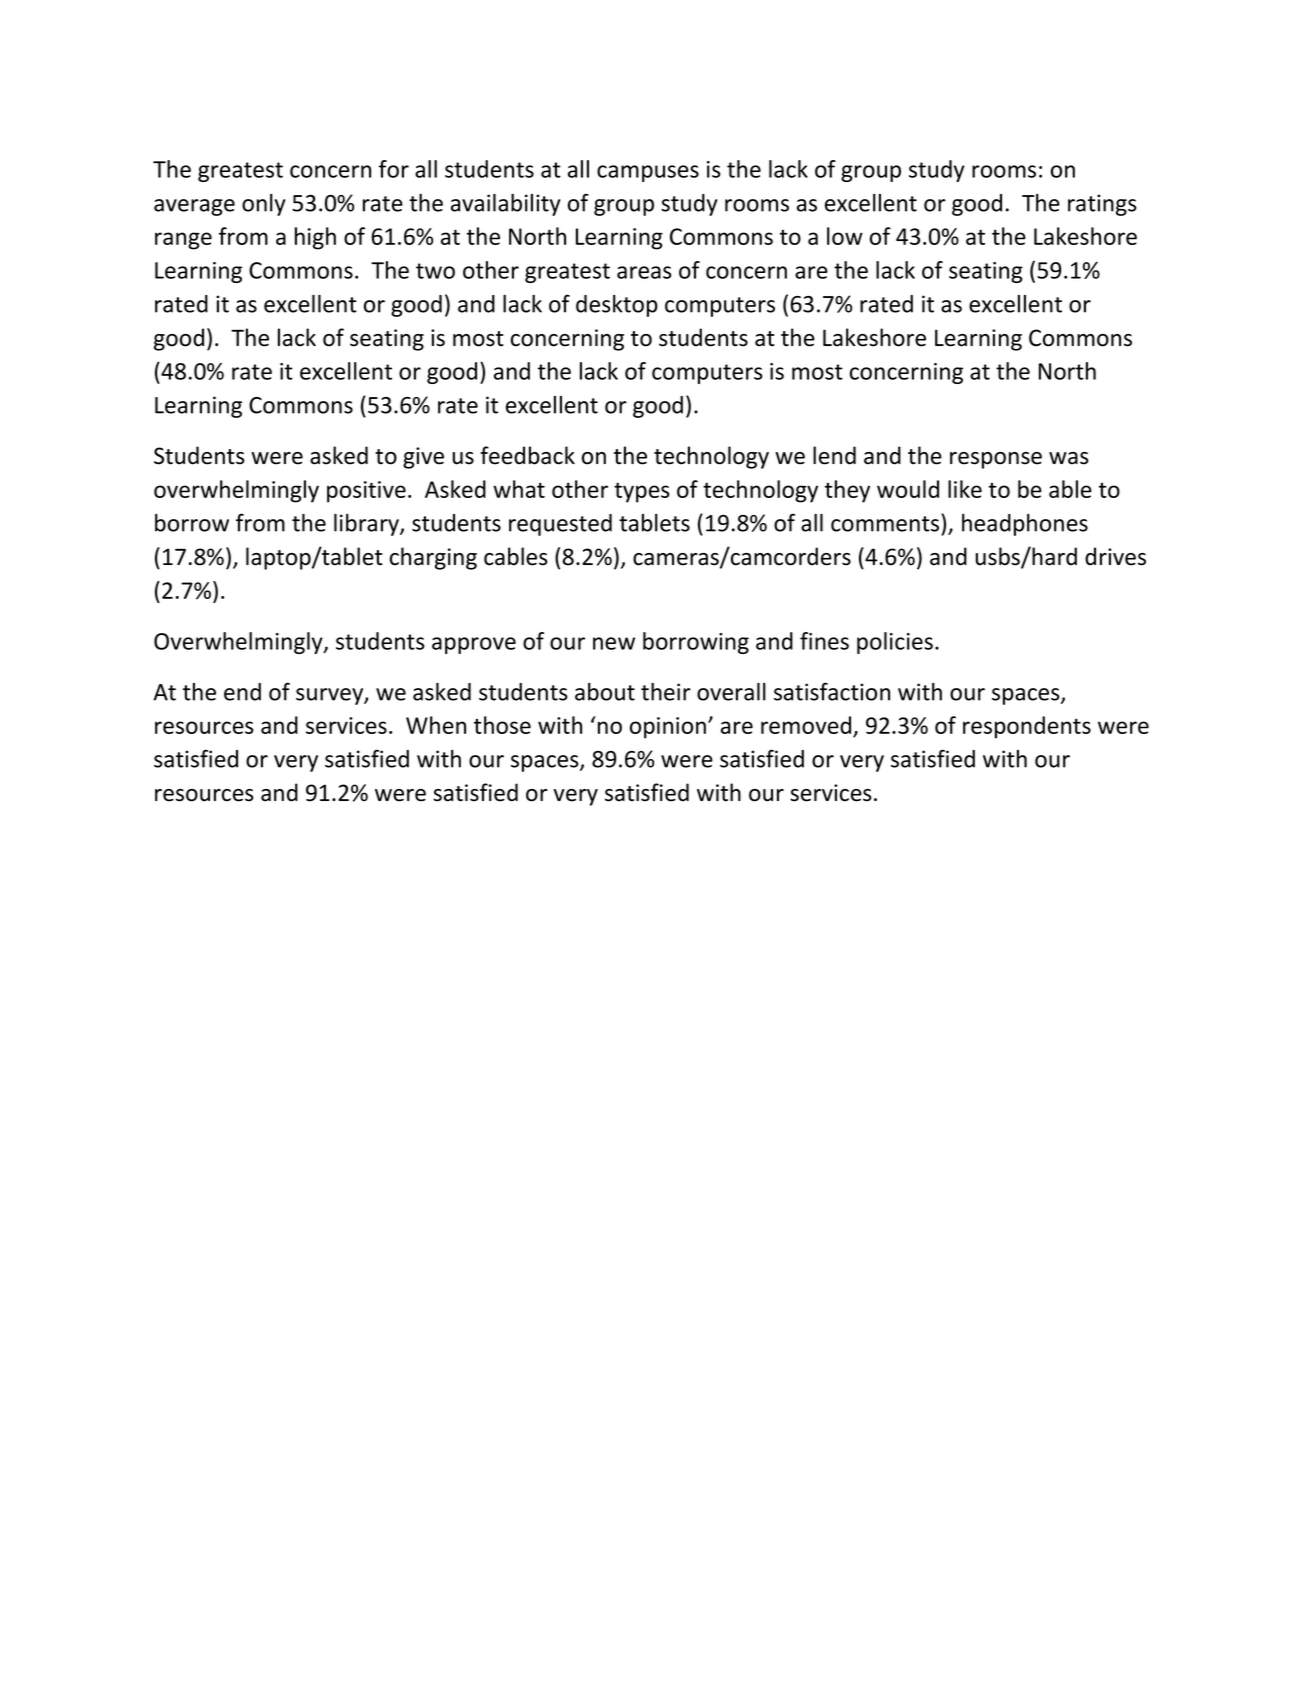 The width and height of the image is (1304, 1687). What do you see at coordinates (264, 205) in the image?
I see `only` at bounding box center [264, 205].
